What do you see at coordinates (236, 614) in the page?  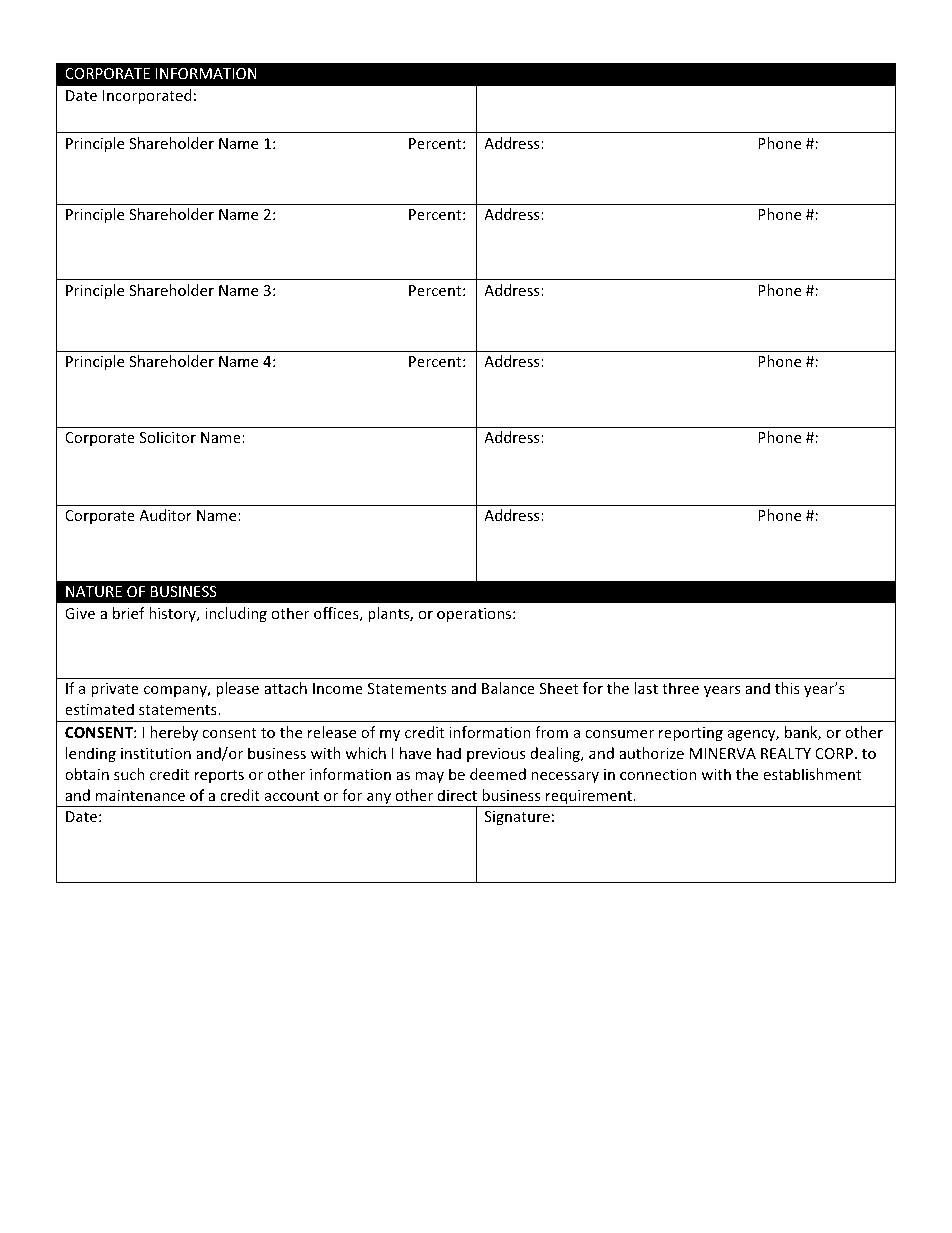 I see `including` at bounding box center [236, 614].
